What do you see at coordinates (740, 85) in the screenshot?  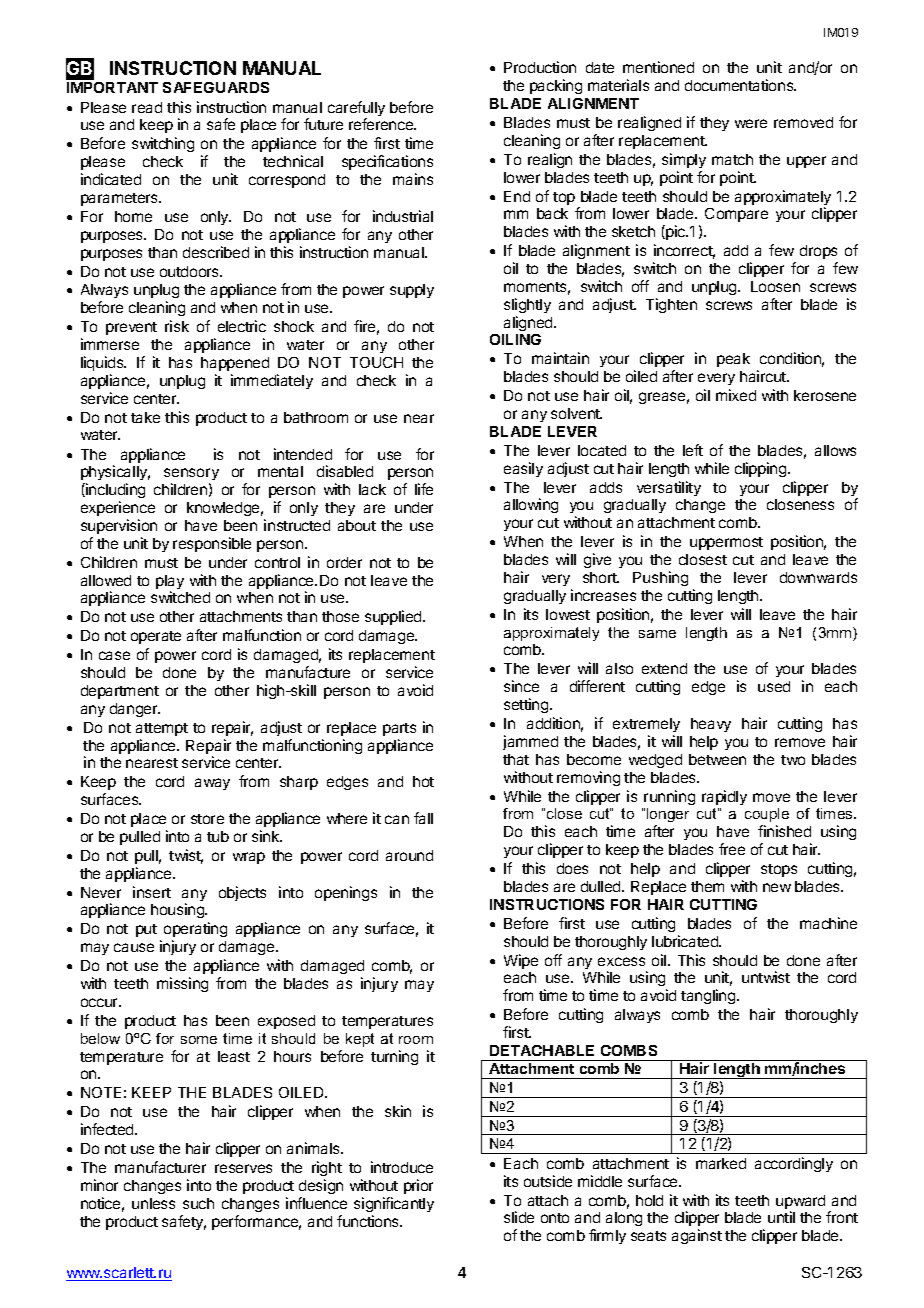 I see `documentations` at bounding box center [740, 85].
